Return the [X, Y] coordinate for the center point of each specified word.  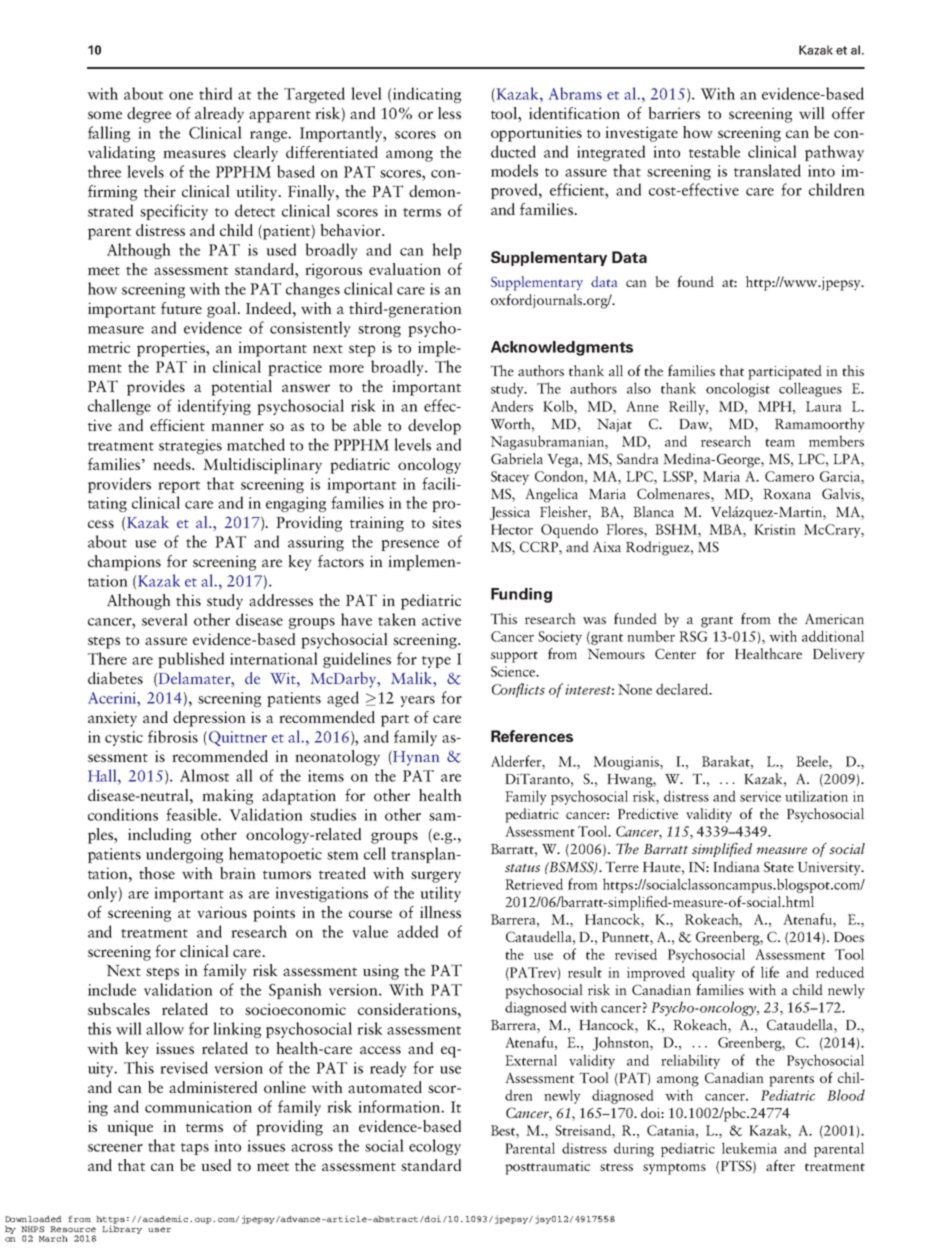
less [449, 113]
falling [109, 134]
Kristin [775, 529]
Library [122, 1228]
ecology [435, 1147]
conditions [123, 814]
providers [119, 485]
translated [767, 170]
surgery [436, 877]
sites [446, 522]
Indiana [736, 866]
